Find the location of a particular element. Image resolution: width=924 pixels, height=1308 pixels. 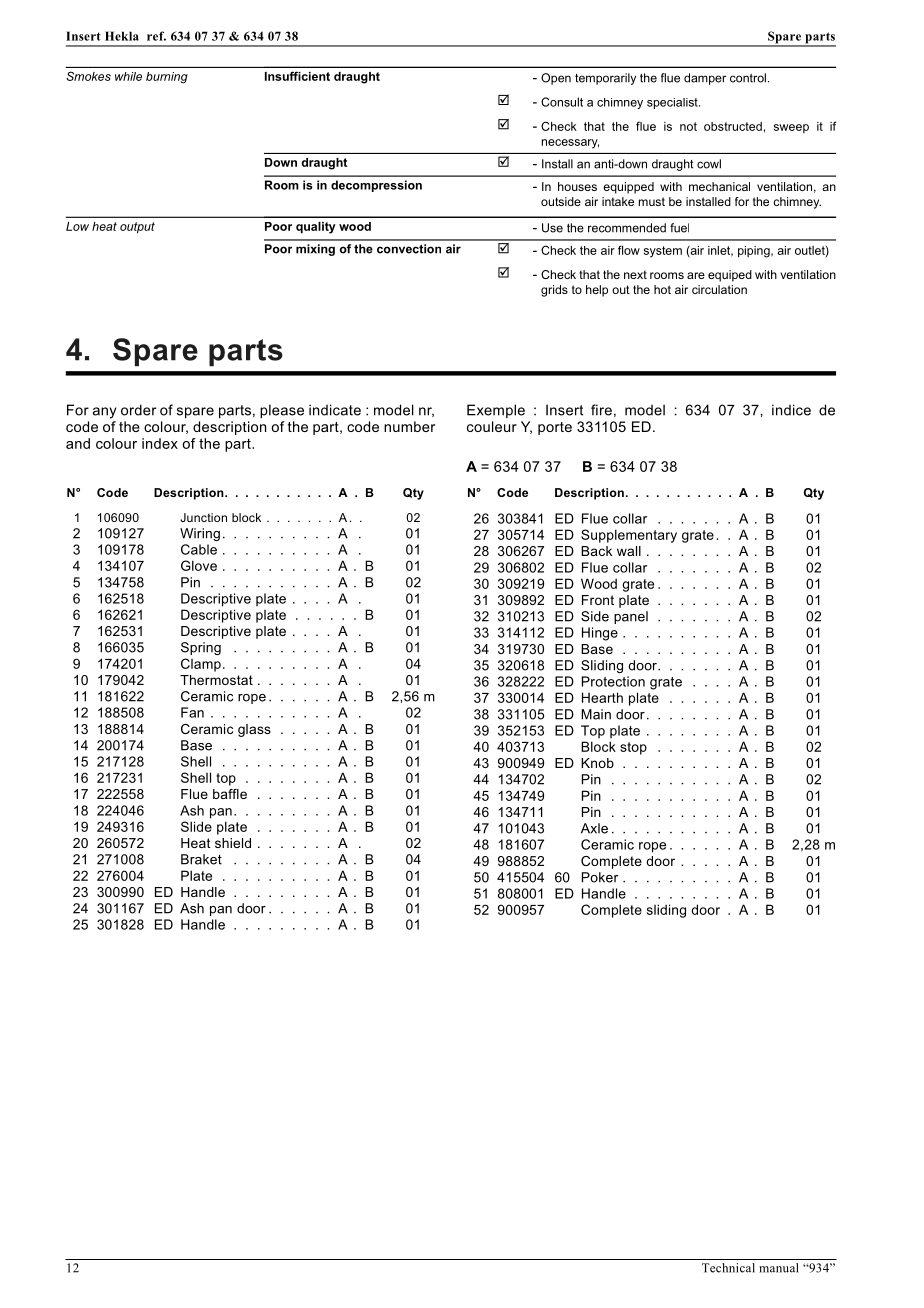

Axle is located at coordinates (594, 828).
